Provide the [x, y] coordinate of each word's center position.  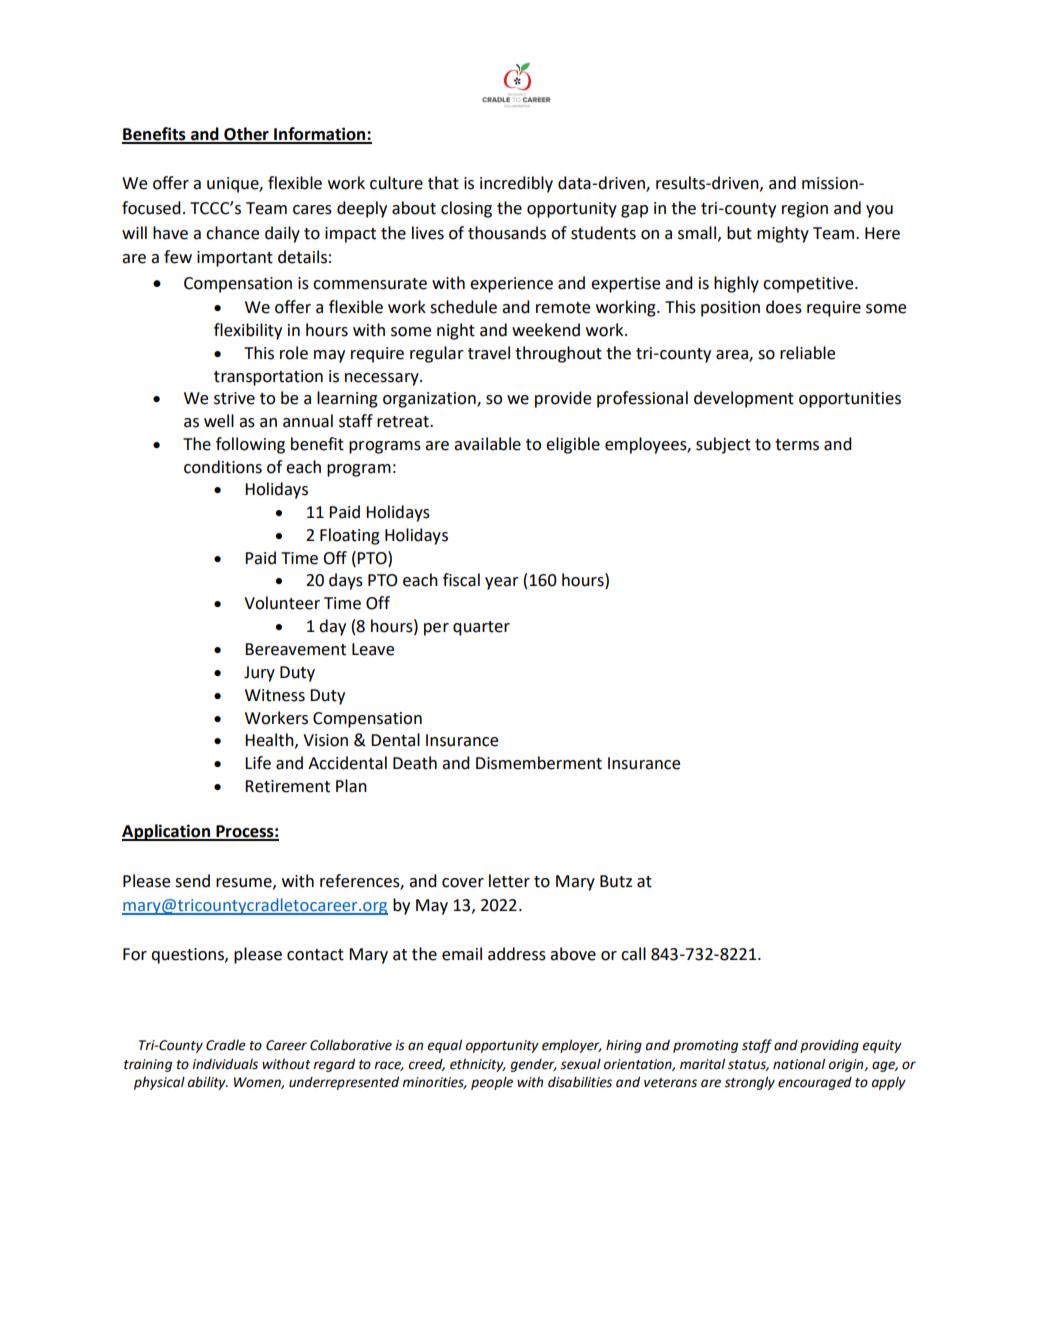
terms [797, 445]
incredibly [516, 184]
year [502, 583]
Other [246, 135]
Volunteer [282, 603]
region [805, 210]
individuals [225, 1064]
